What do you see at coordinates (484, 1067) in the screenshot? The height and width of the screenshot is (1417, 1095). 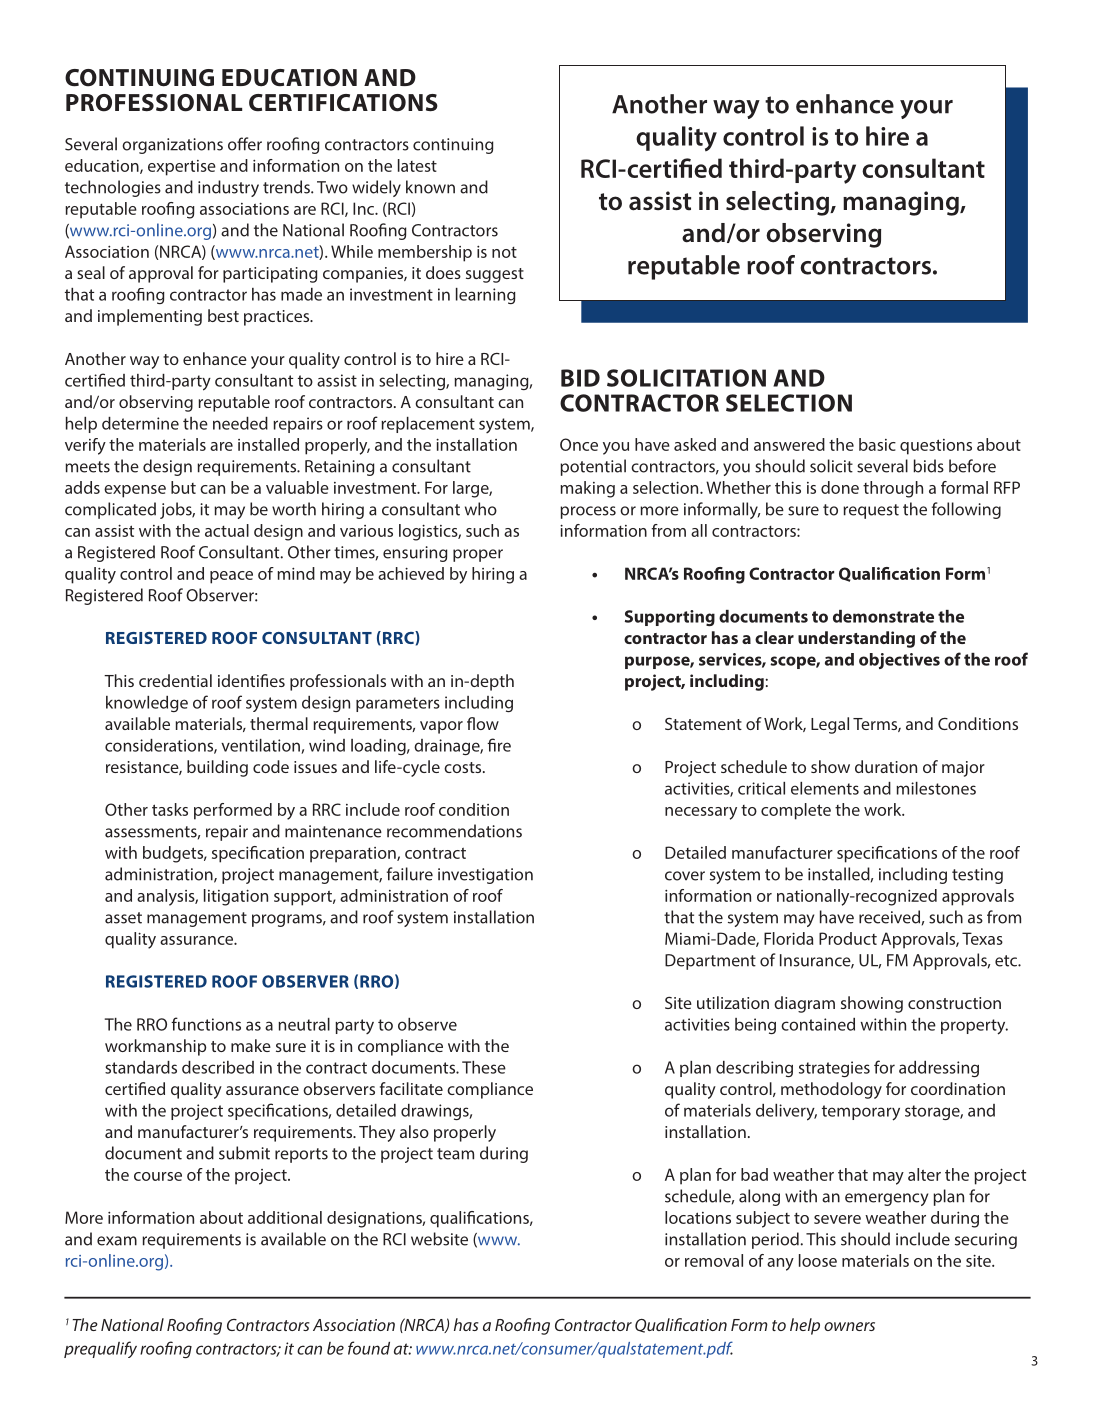 I see `These` at bounding box center [484, 1067].
